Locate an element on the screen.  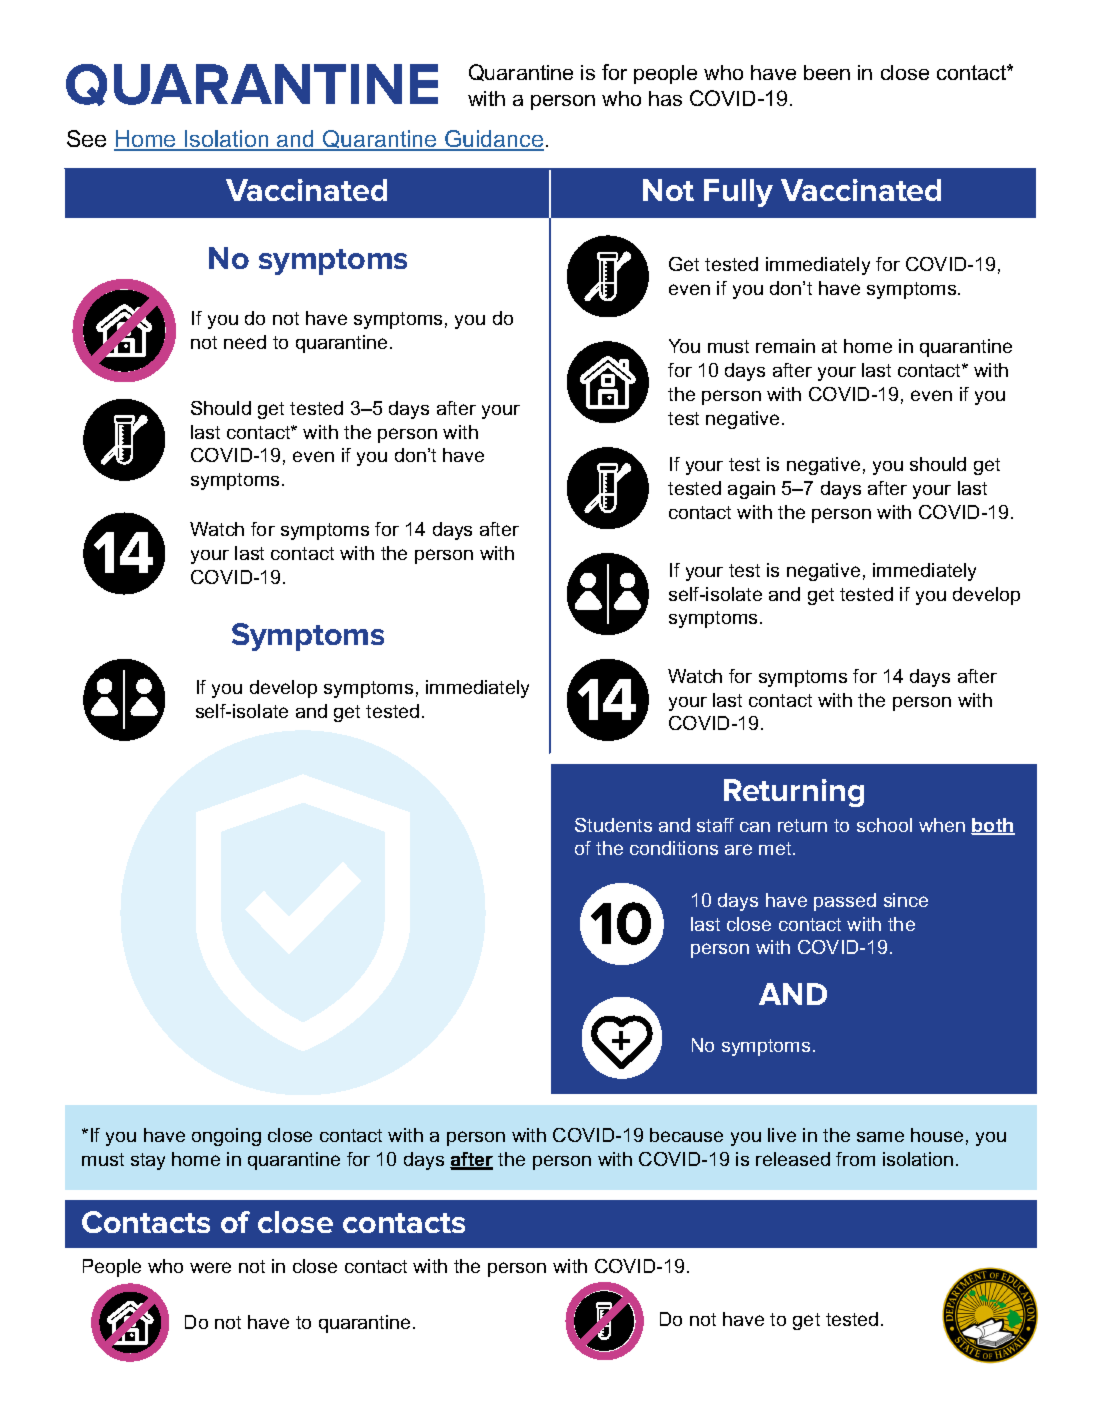
conditions is located at coordinates (674, 848).
